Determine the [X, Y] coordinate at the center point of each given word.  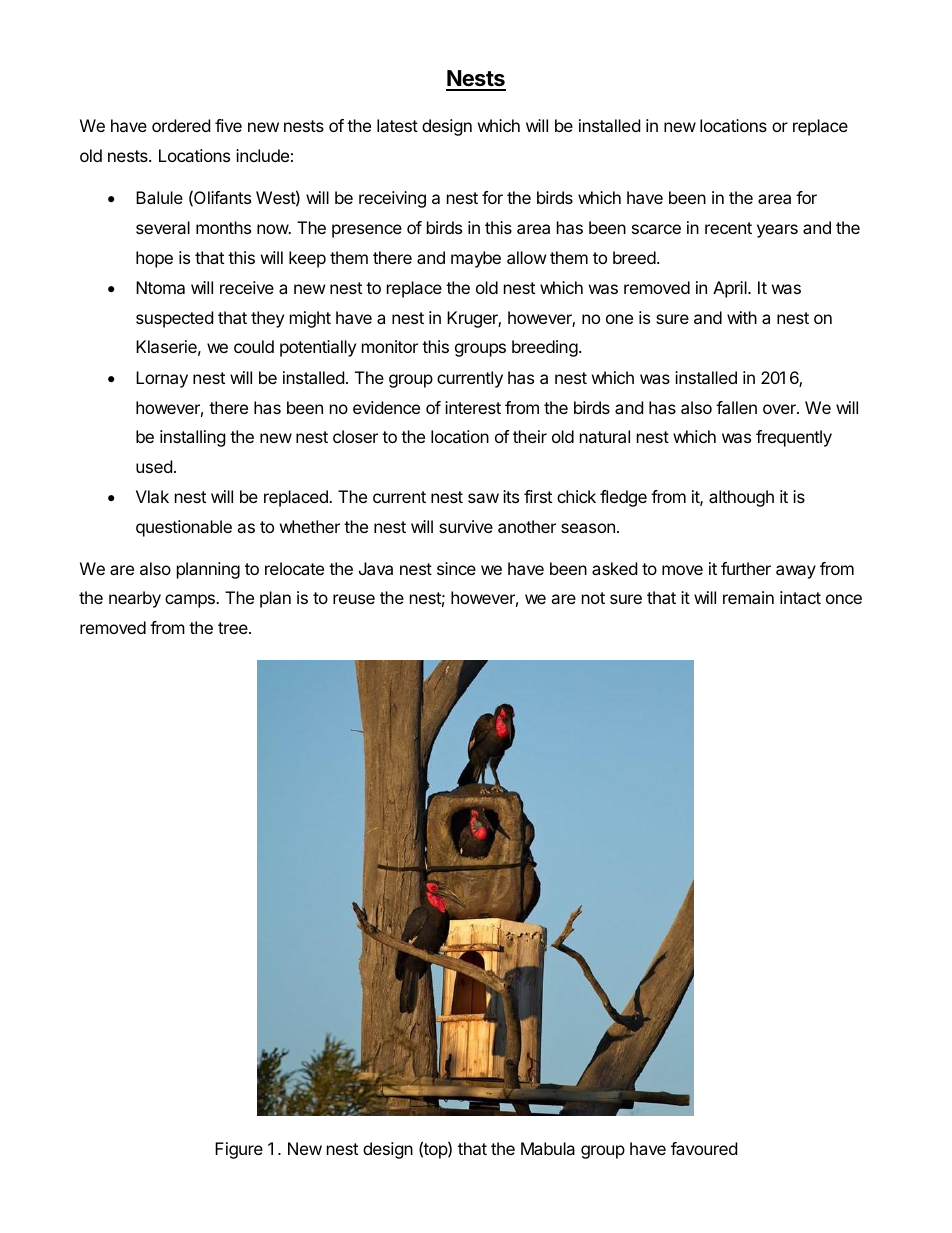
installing [193, 438]
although [741, 498]
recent [728, 228]
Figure [239, 1150]
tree [234, 628]
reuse [354, 599]
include [262, 155]
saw [483, 498]
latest [397, 125]
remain [748, 597]
